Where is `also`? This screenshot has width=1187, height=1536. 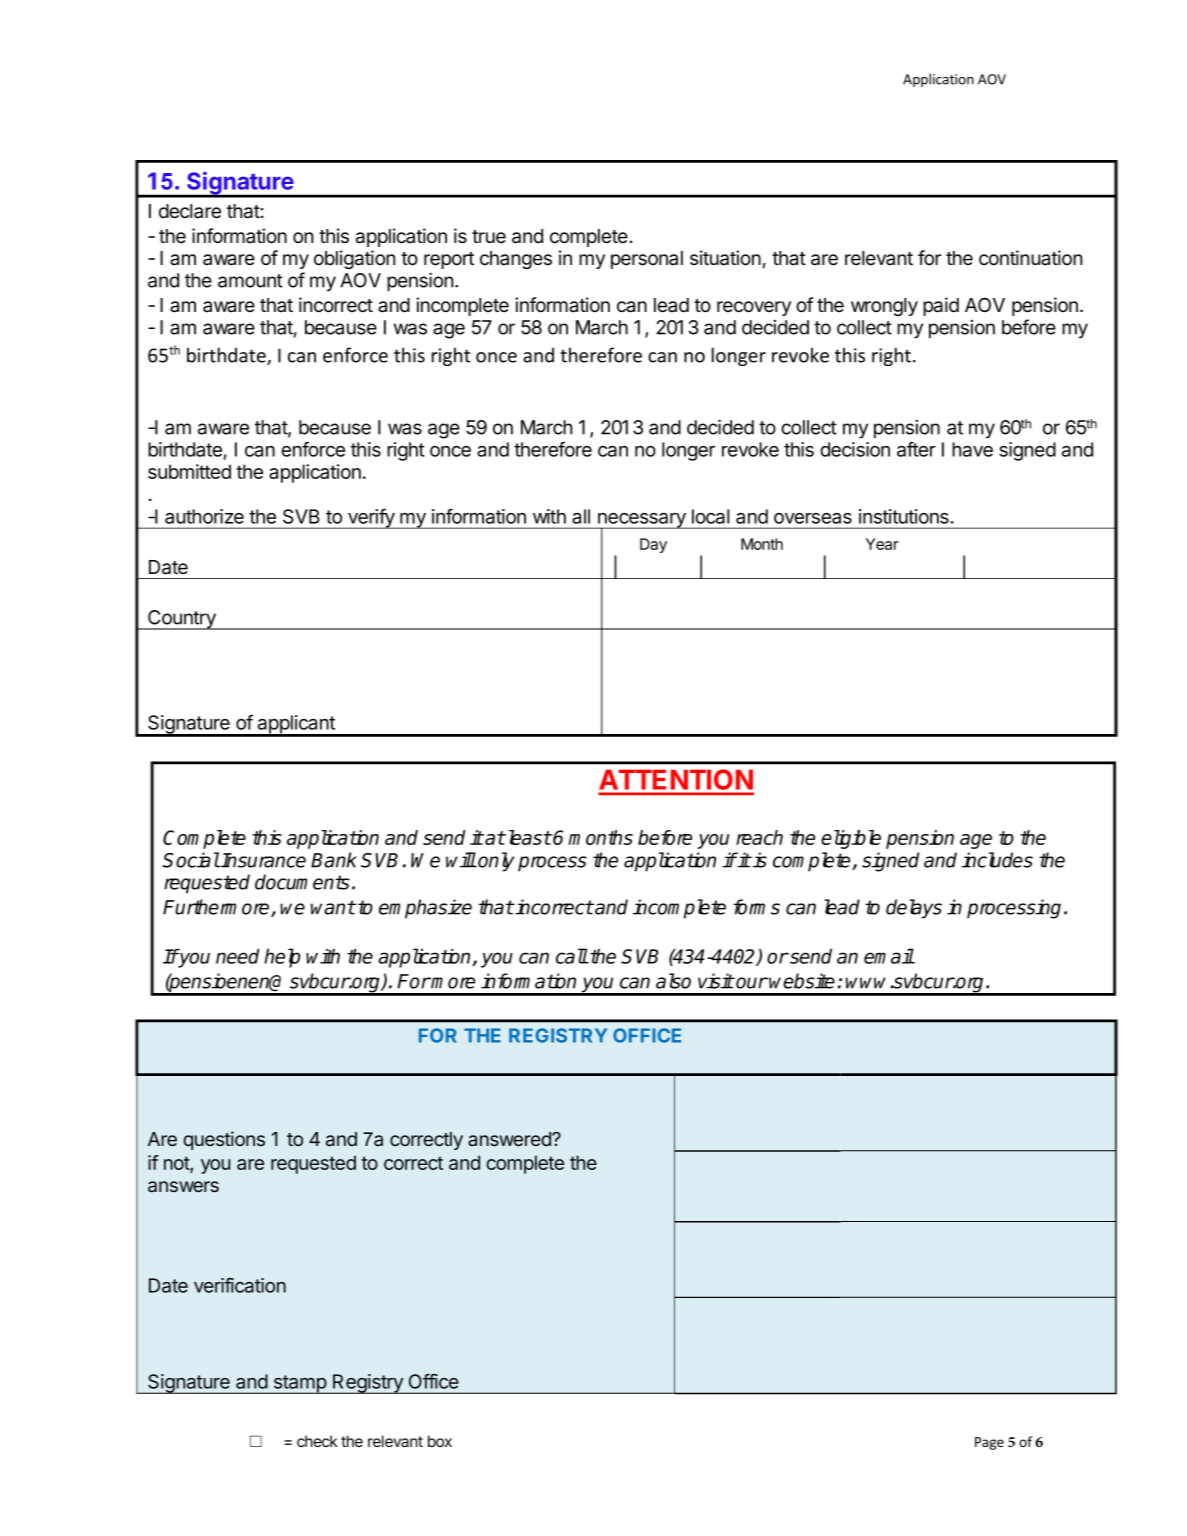 also is located at coordinates (673, 981).
